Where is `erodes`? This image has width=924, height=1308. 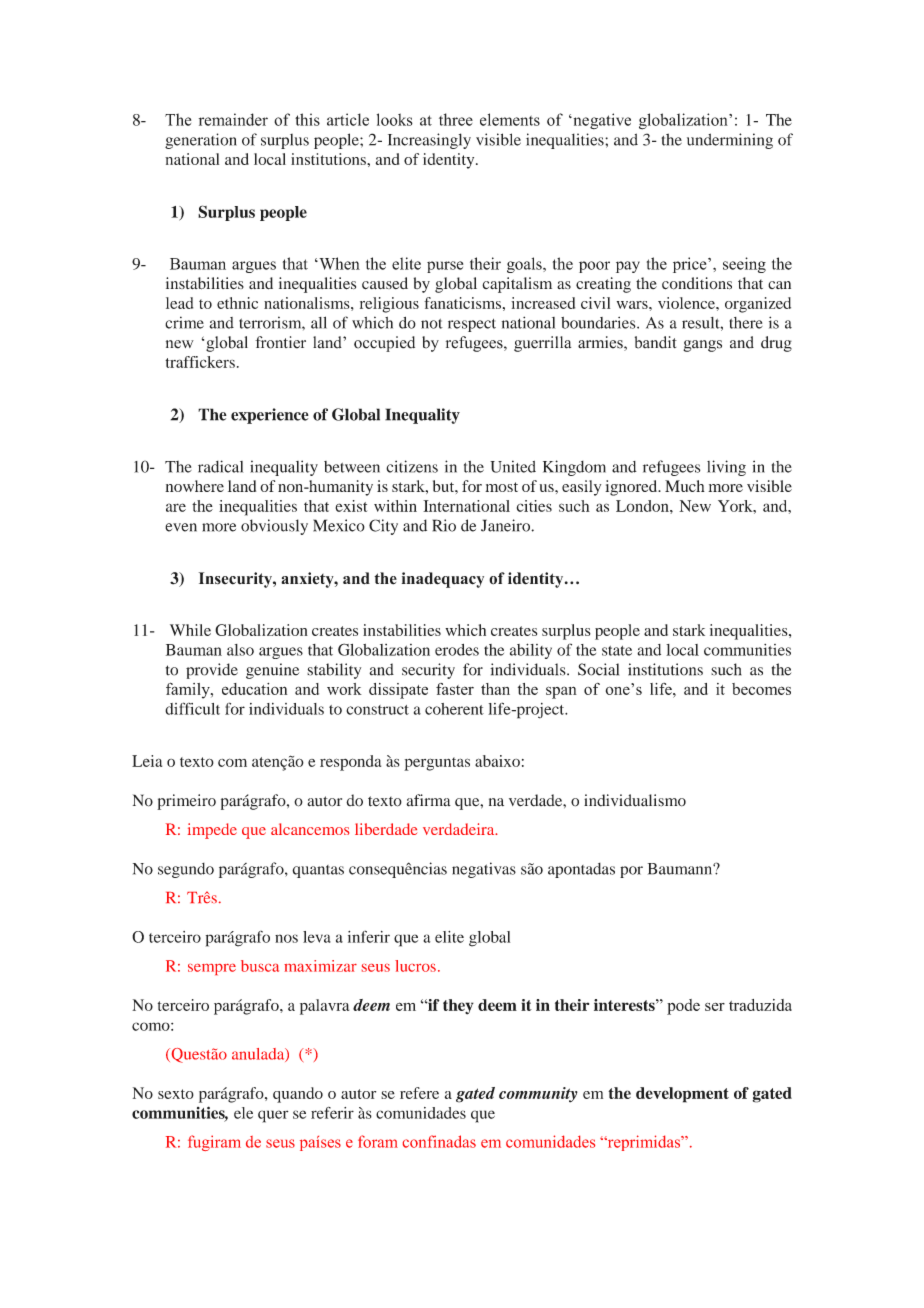 erodes is located at coordinates (457, 650).
